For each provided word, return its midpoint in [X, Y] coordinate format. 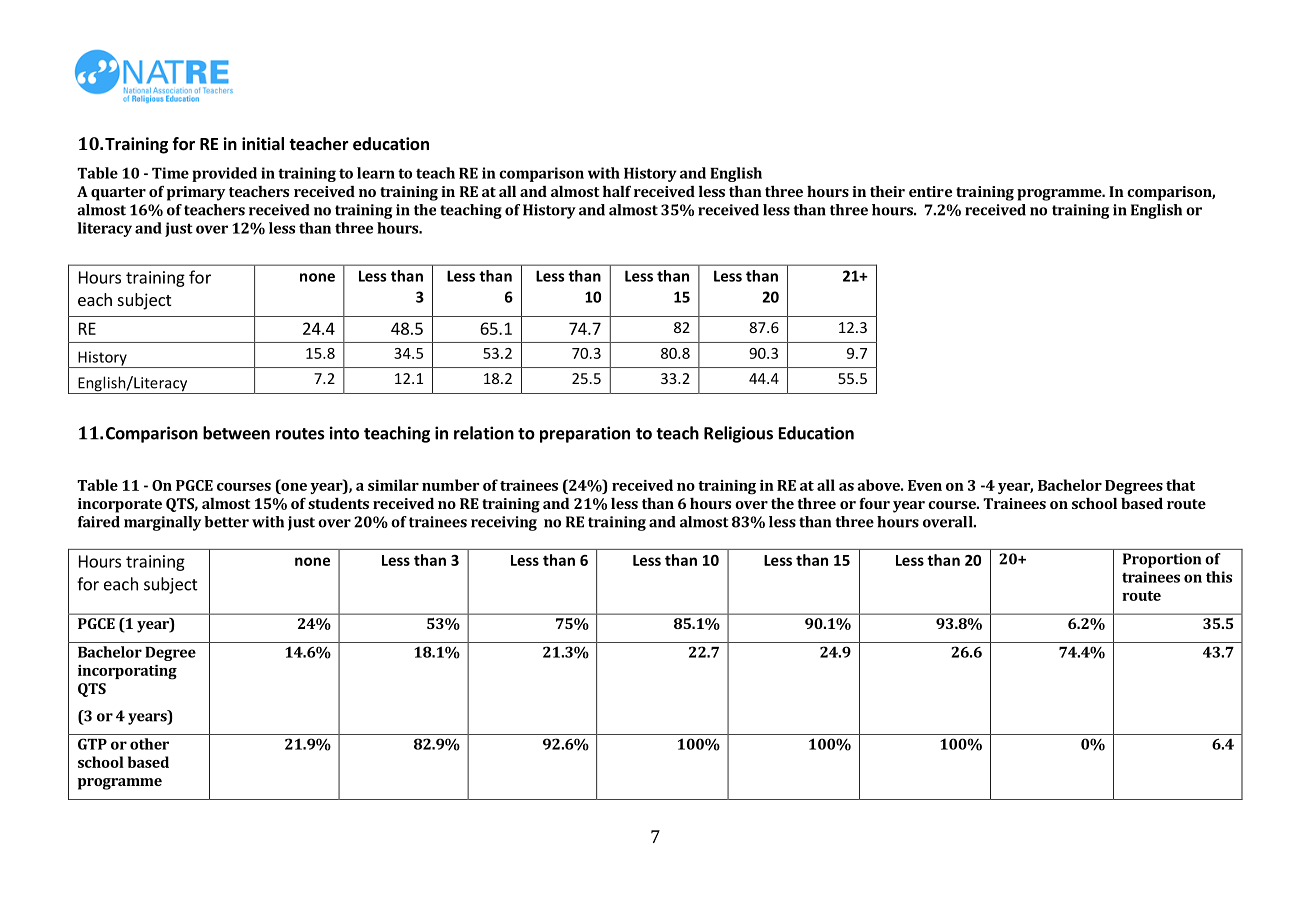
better [226, 522]
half [617, 191]
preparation [585, 434]
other [149, 744]
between [236, 433]
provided [224, 174]
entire [930, 191]
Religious [738, 434]
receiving [504, 523]
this [1219, 577]
